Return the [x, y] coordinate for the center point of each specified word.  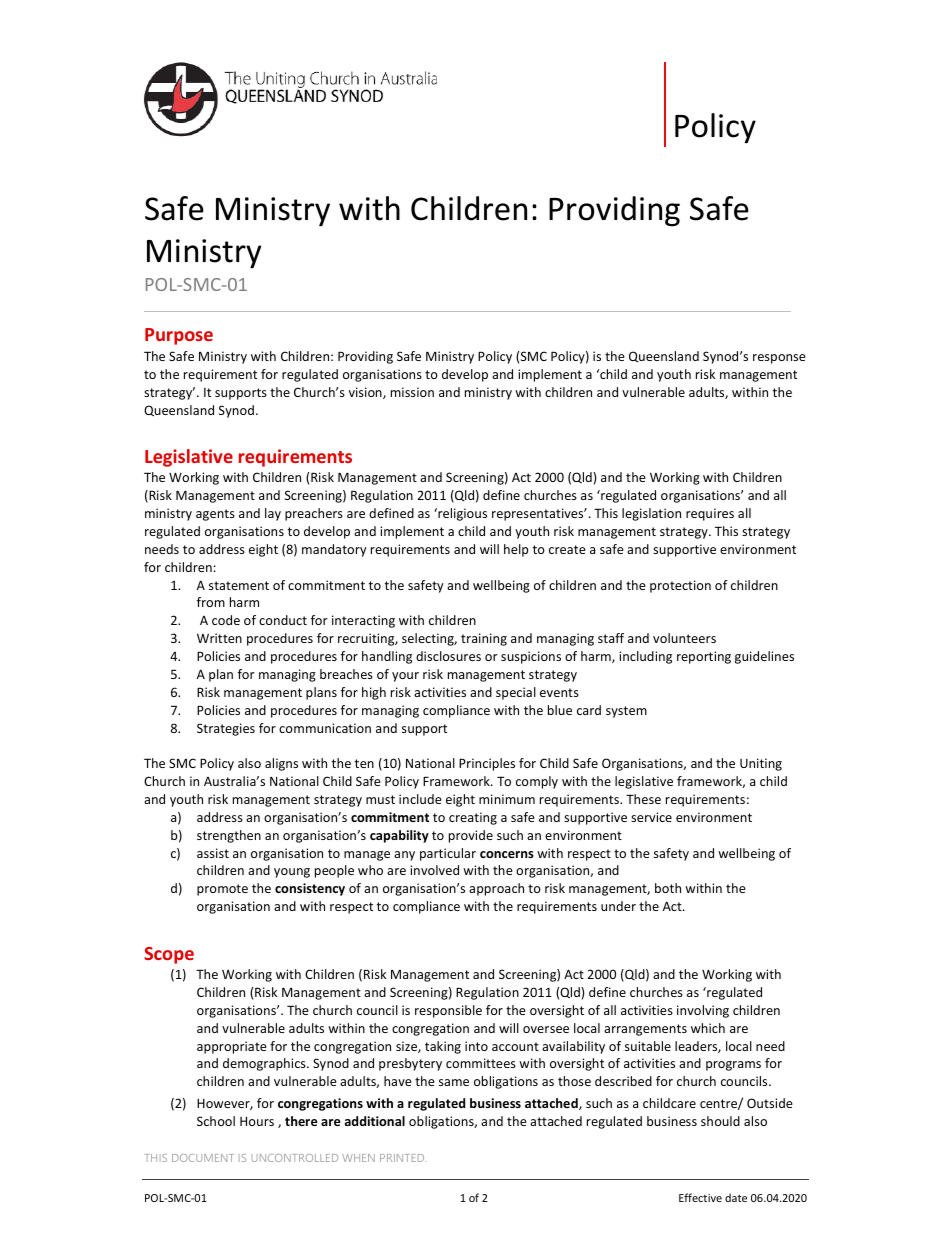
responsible [448, 1011]
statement [239, 585]
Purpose [179, 336]
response [779, 359]
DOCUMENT [203, 1158]
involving [703, 1011]
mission [412, 392]
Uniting [761, 764]
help [516, 550]
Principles [487, 764]
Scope [169, 955]
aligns [281, 764]
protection [680, 586]
